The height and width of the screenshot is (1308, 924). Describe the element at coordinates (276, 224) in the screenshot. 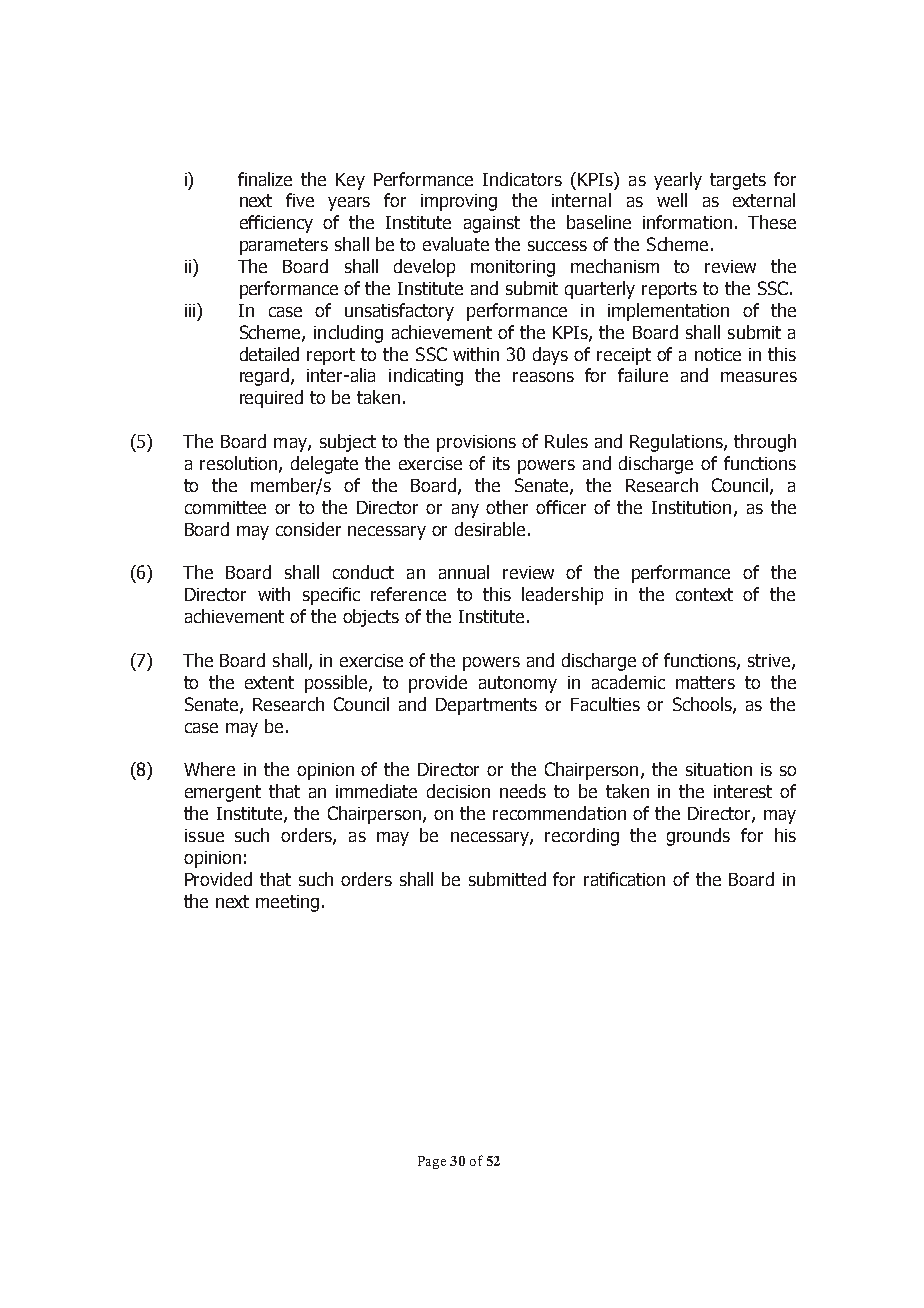

I see `efficiency` at that location.
